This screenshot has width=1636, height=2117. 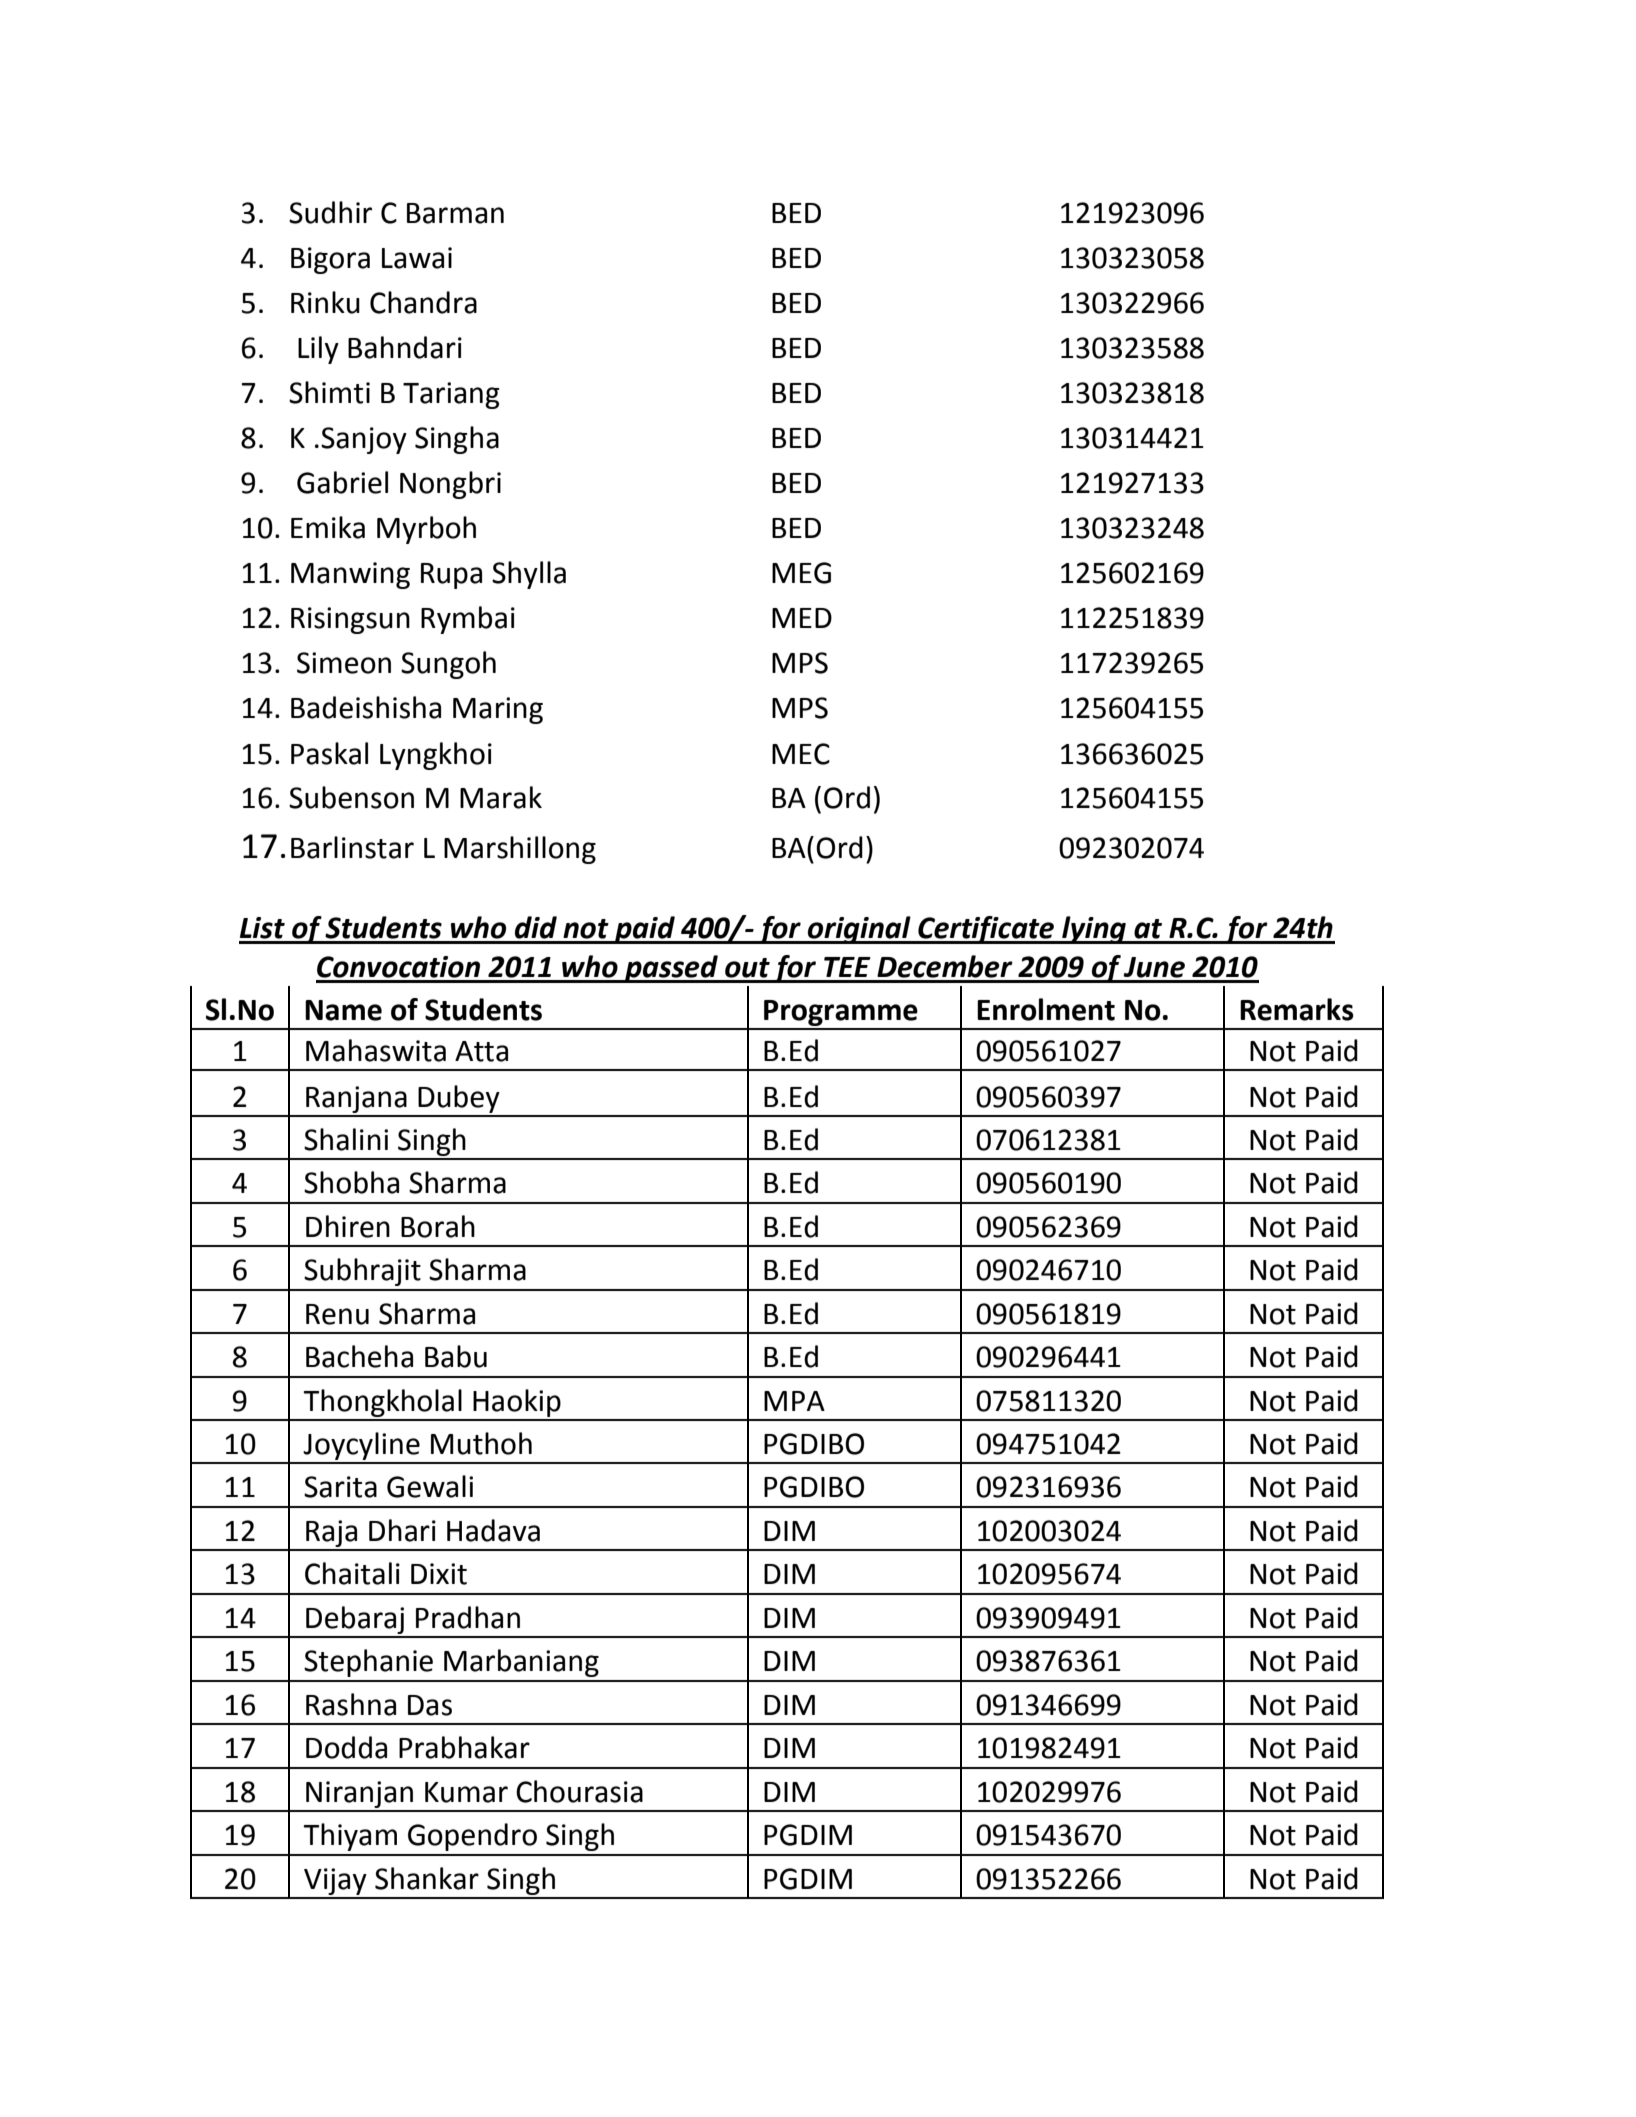 I want to click on Kumar, so click(x=466, y=1792).
